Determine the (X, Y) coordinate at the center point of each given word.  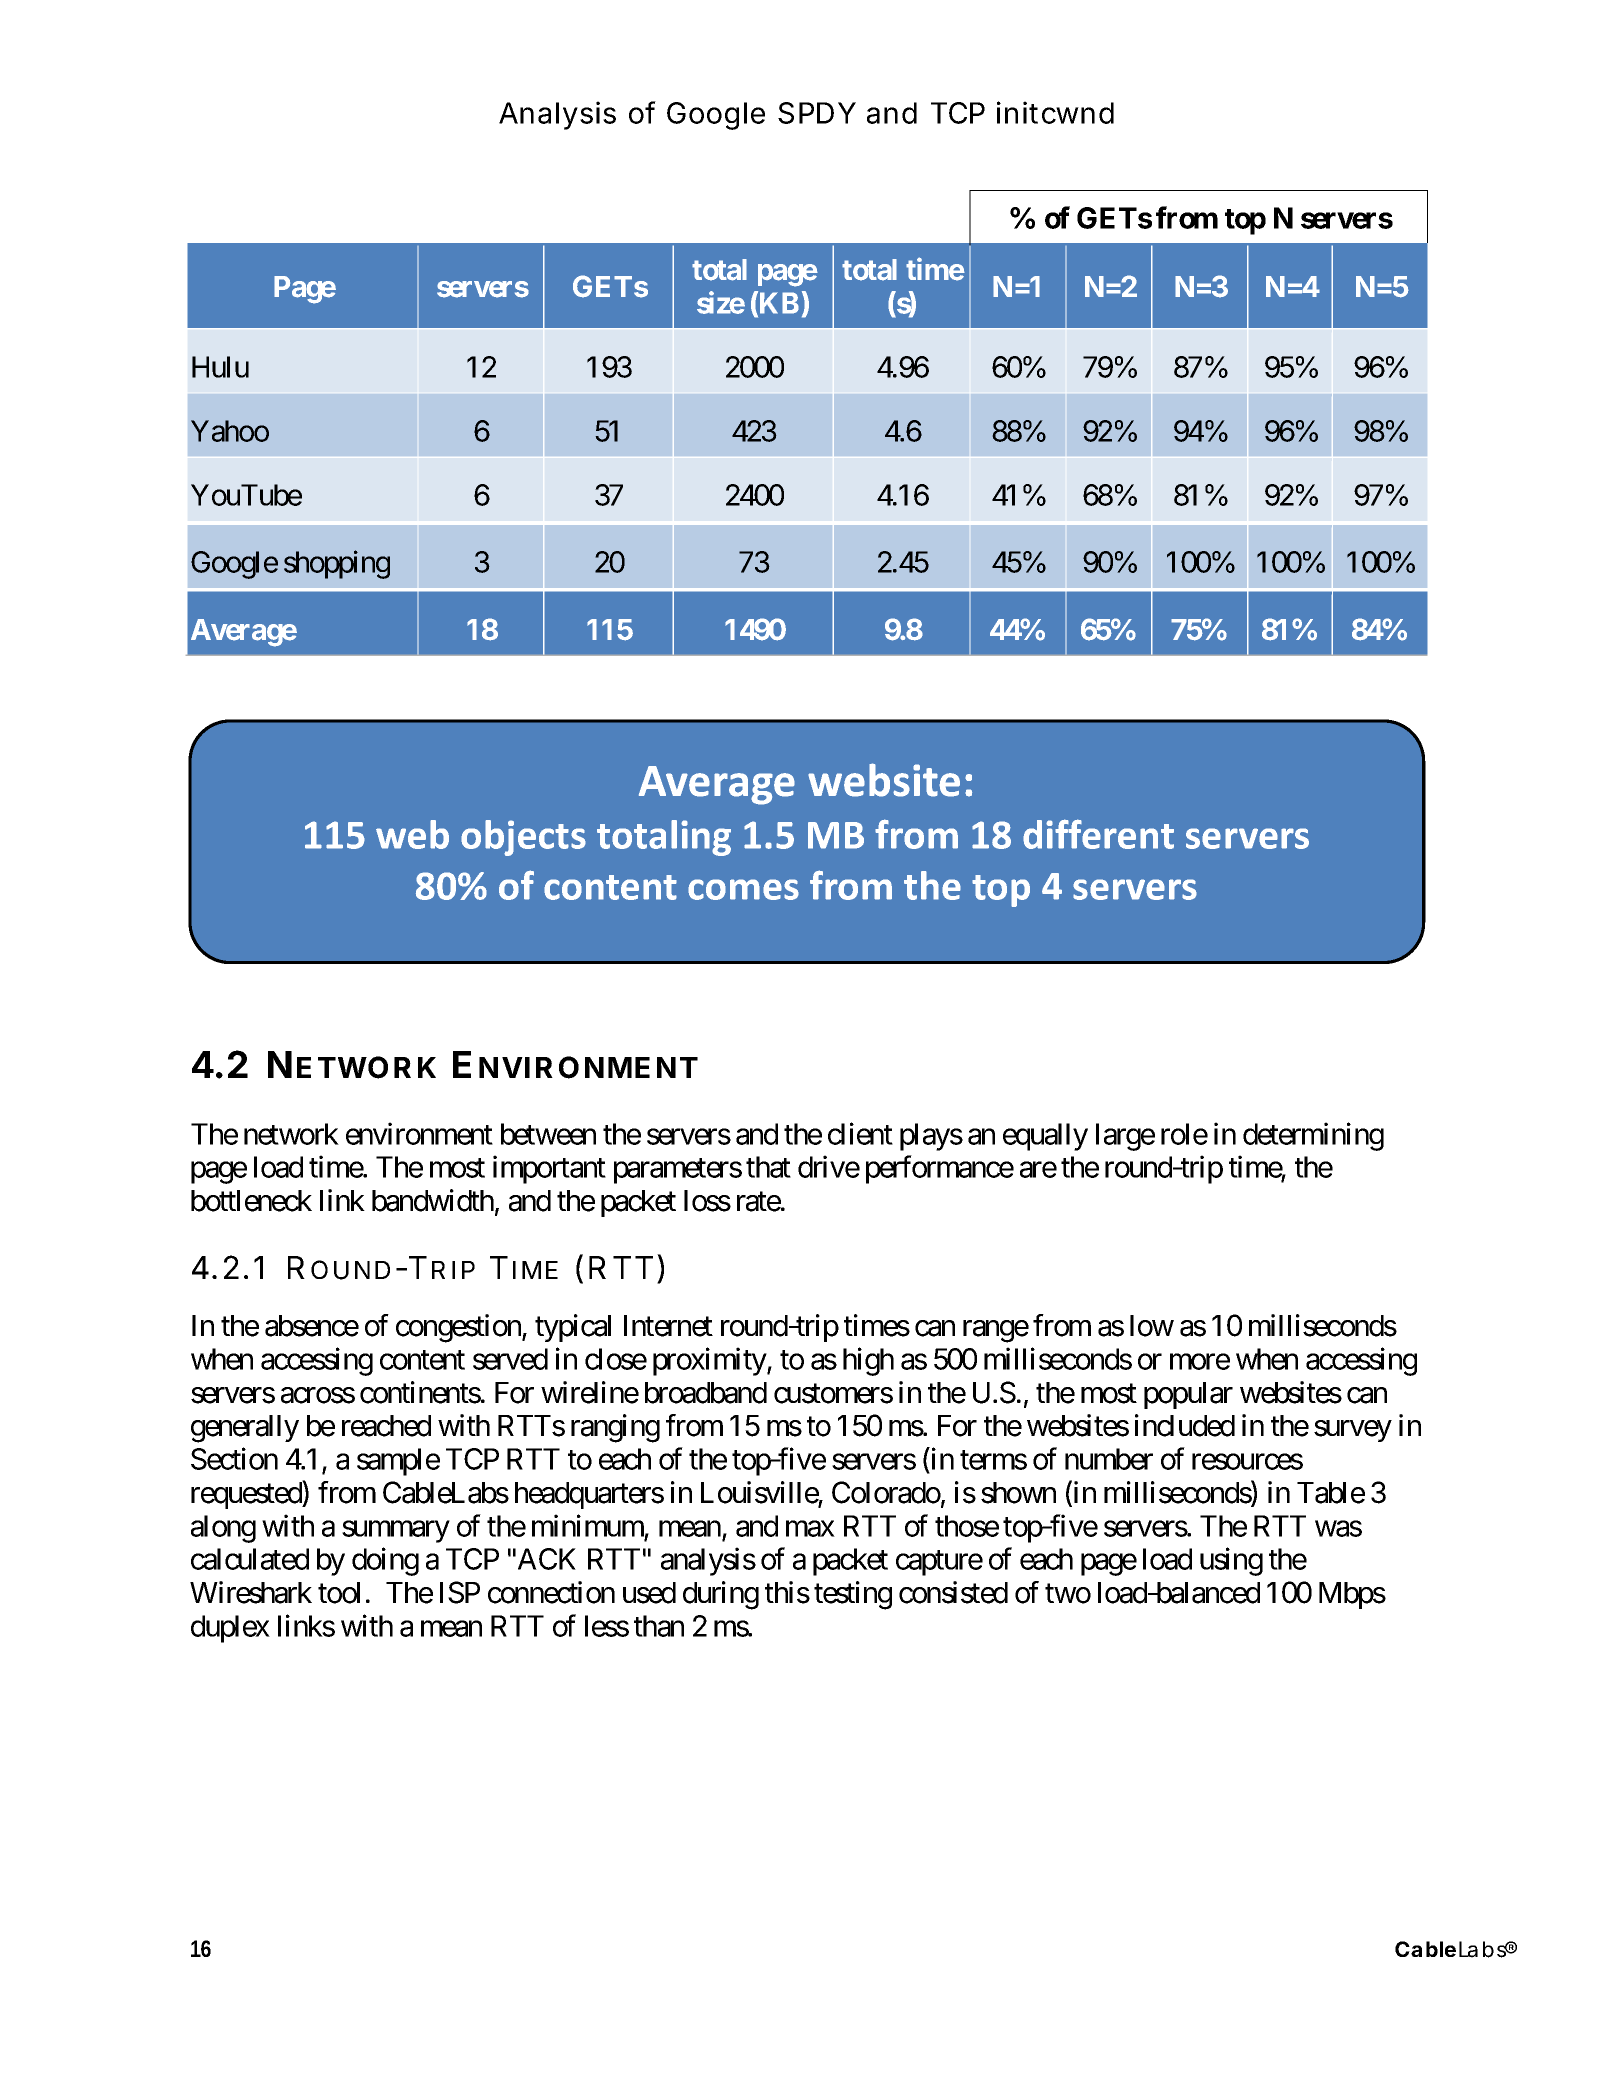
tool (339, 1593)
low (1152, 1326)
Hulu (220, 367)
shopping (337, 565)
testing (853, 1595)
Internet (668, 1326)
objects (523, 838)
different (1098, 834)
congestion (459, 1328)
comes (743, 889)
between (548, 1134)
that (768, 1167)
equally (1045, 1137)
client (860, 1133)
